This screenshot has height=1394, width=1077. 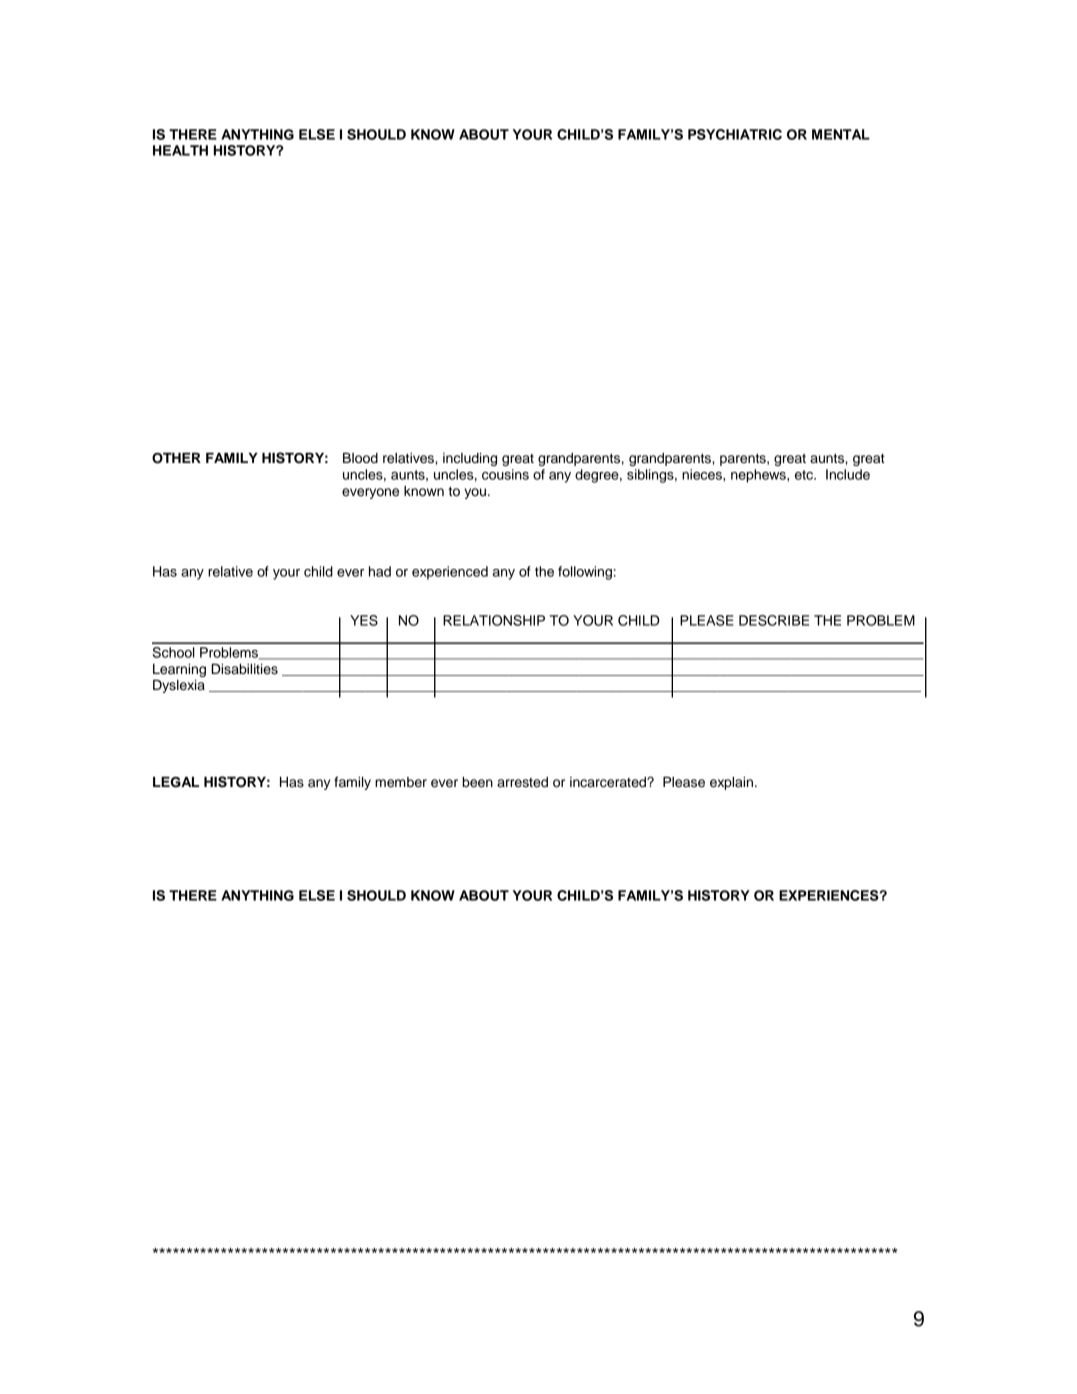 I want to click on YES, so click(x=364, y=620).
